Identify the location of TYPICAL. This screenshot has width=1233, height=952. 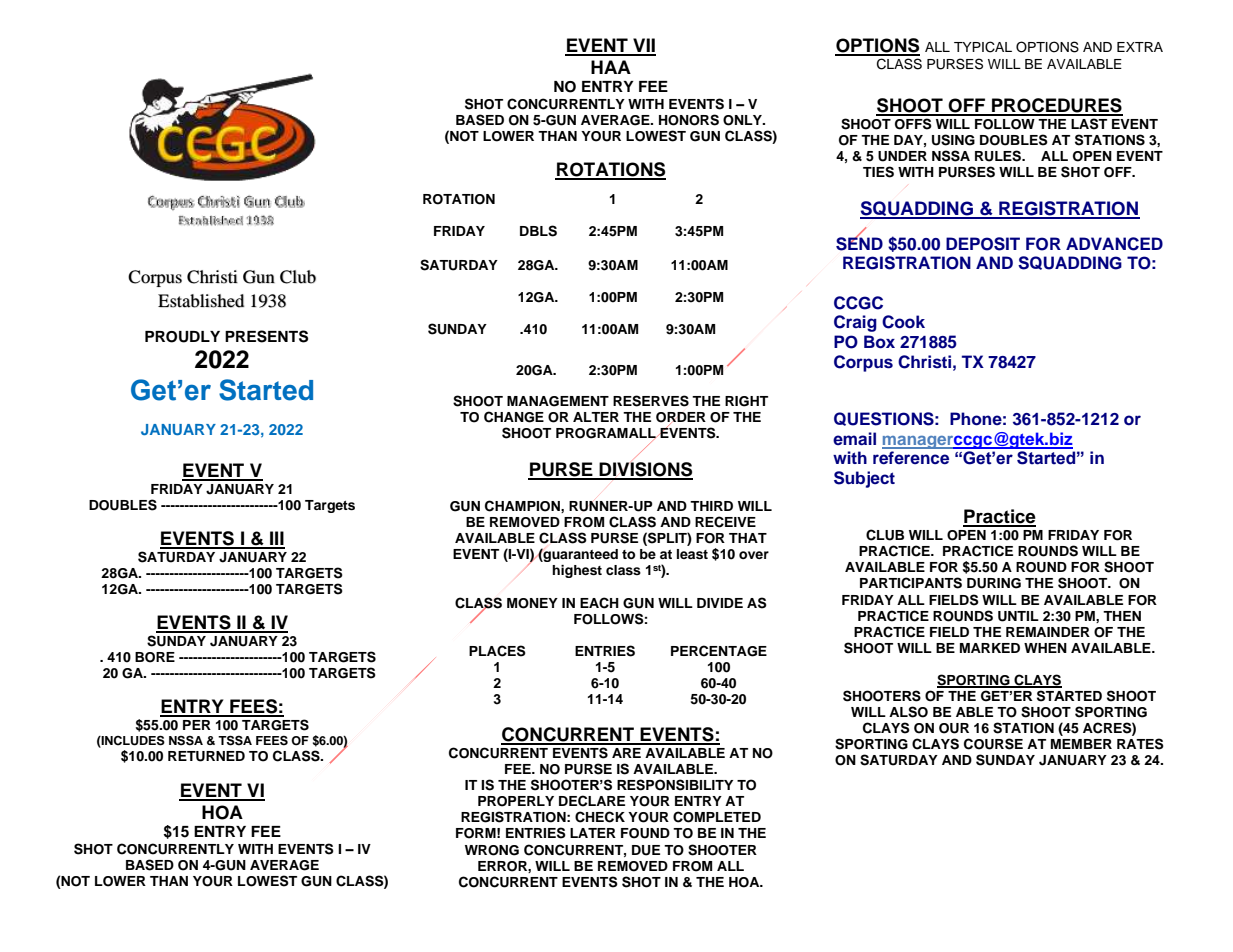
(983, 47).
